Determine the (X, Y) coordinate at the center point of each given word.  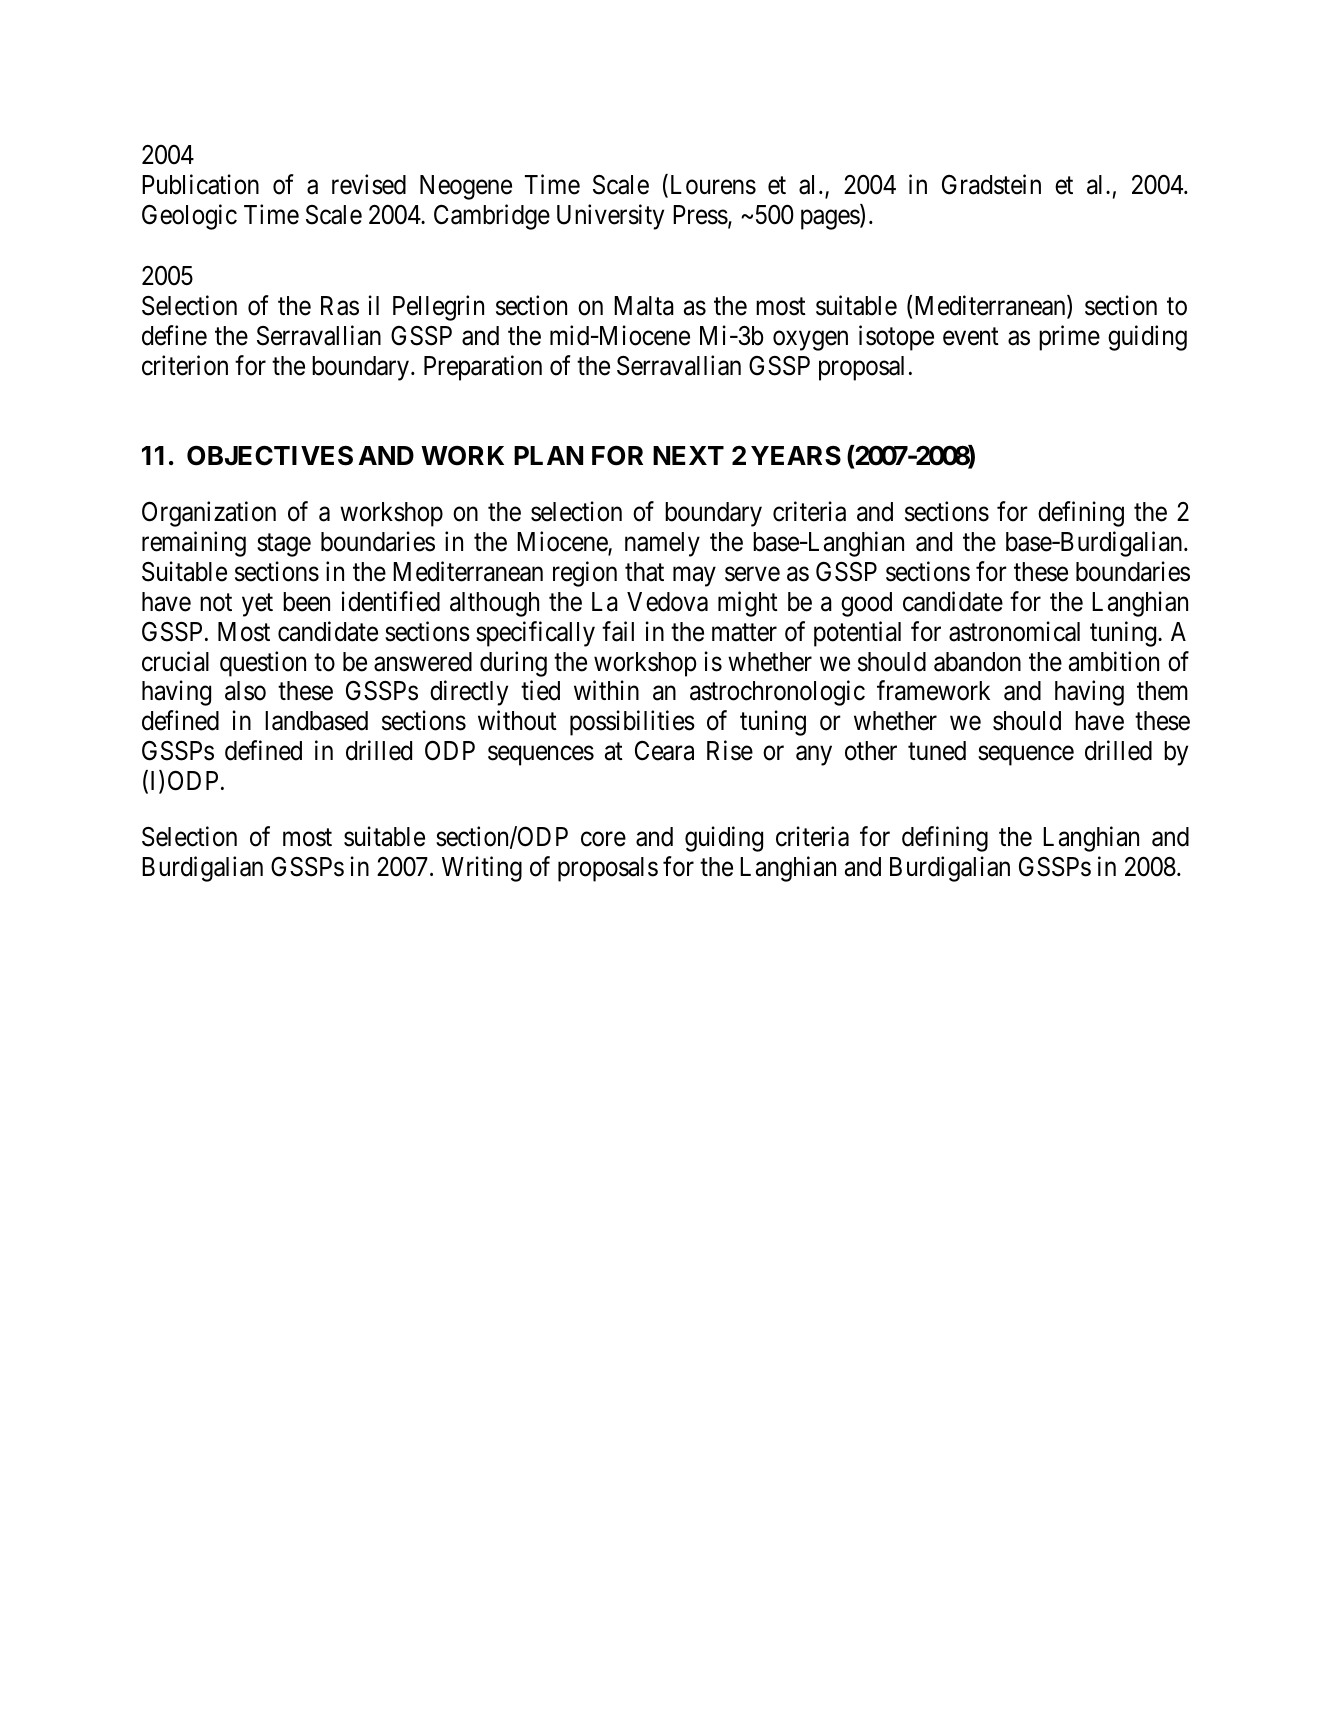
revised (369, 185)
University (610, 217)
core (603, 839)
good (866, 604)
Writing (482, 869)
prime (1069, 338)
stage (284, 545)
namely (662, 544)
